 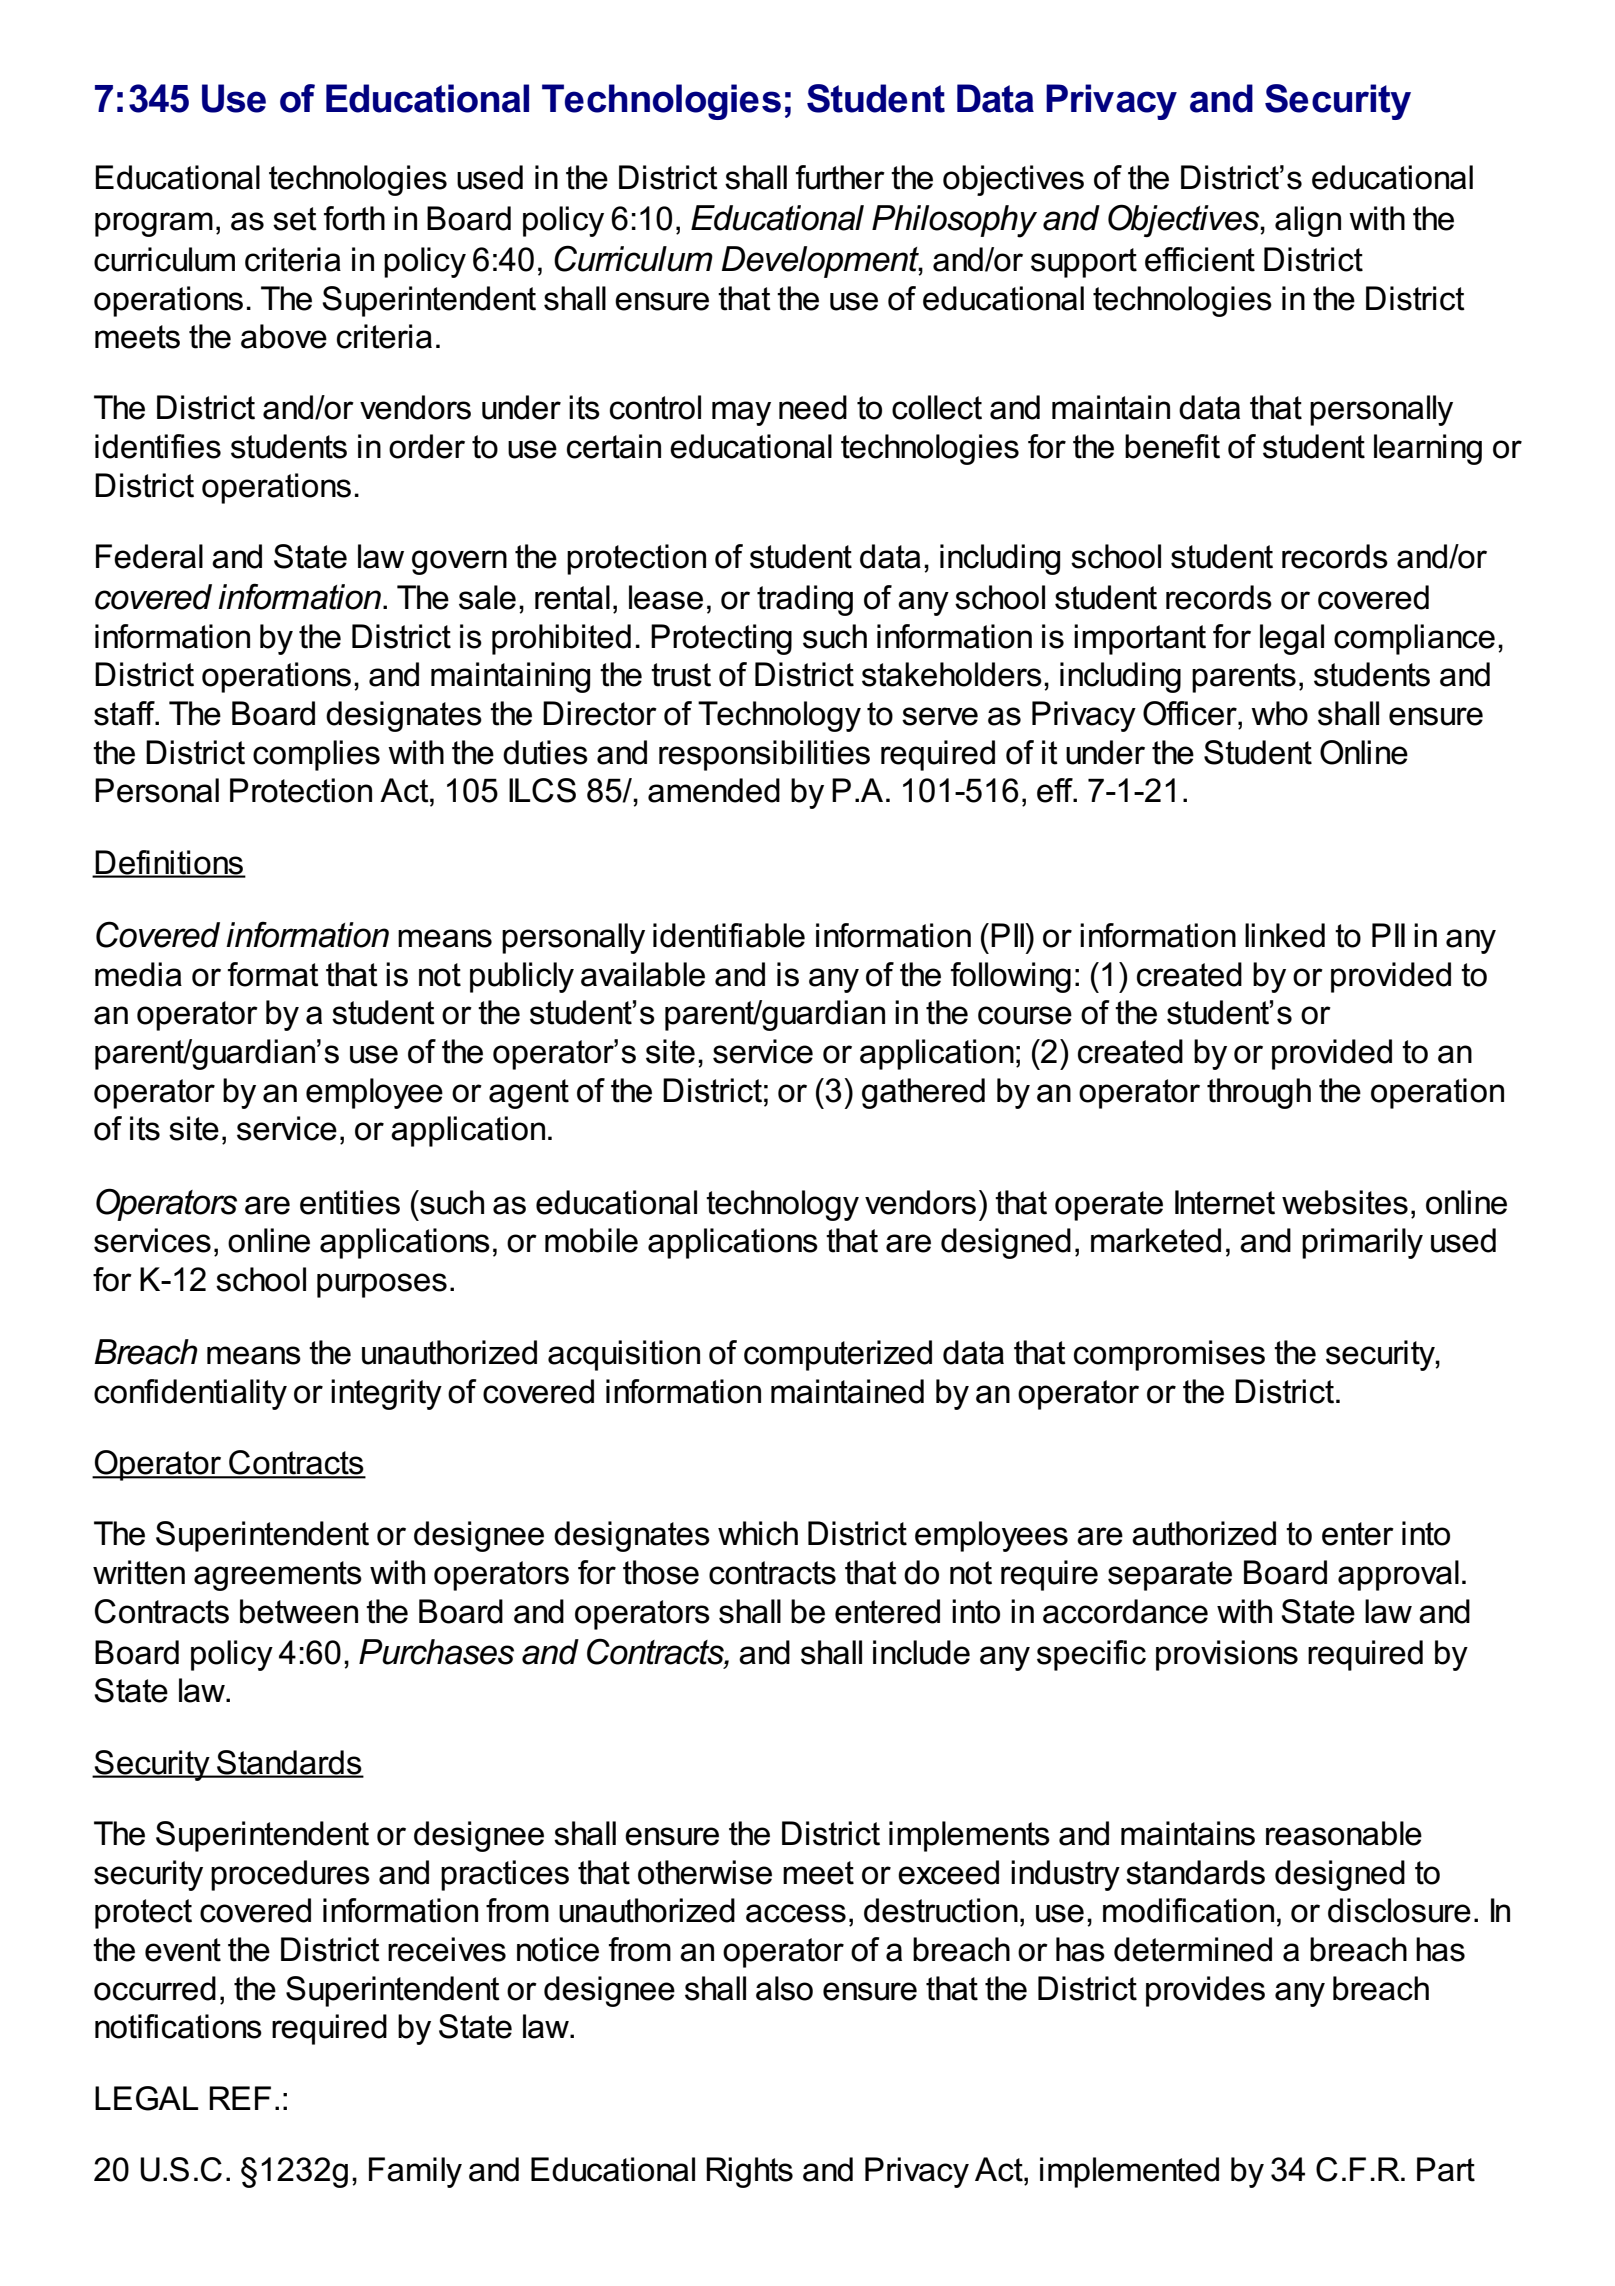 What do you see at coordinates (1225, 1202) in the screenshot?
I see `Internet` at bounding box center [1225, 1202].
